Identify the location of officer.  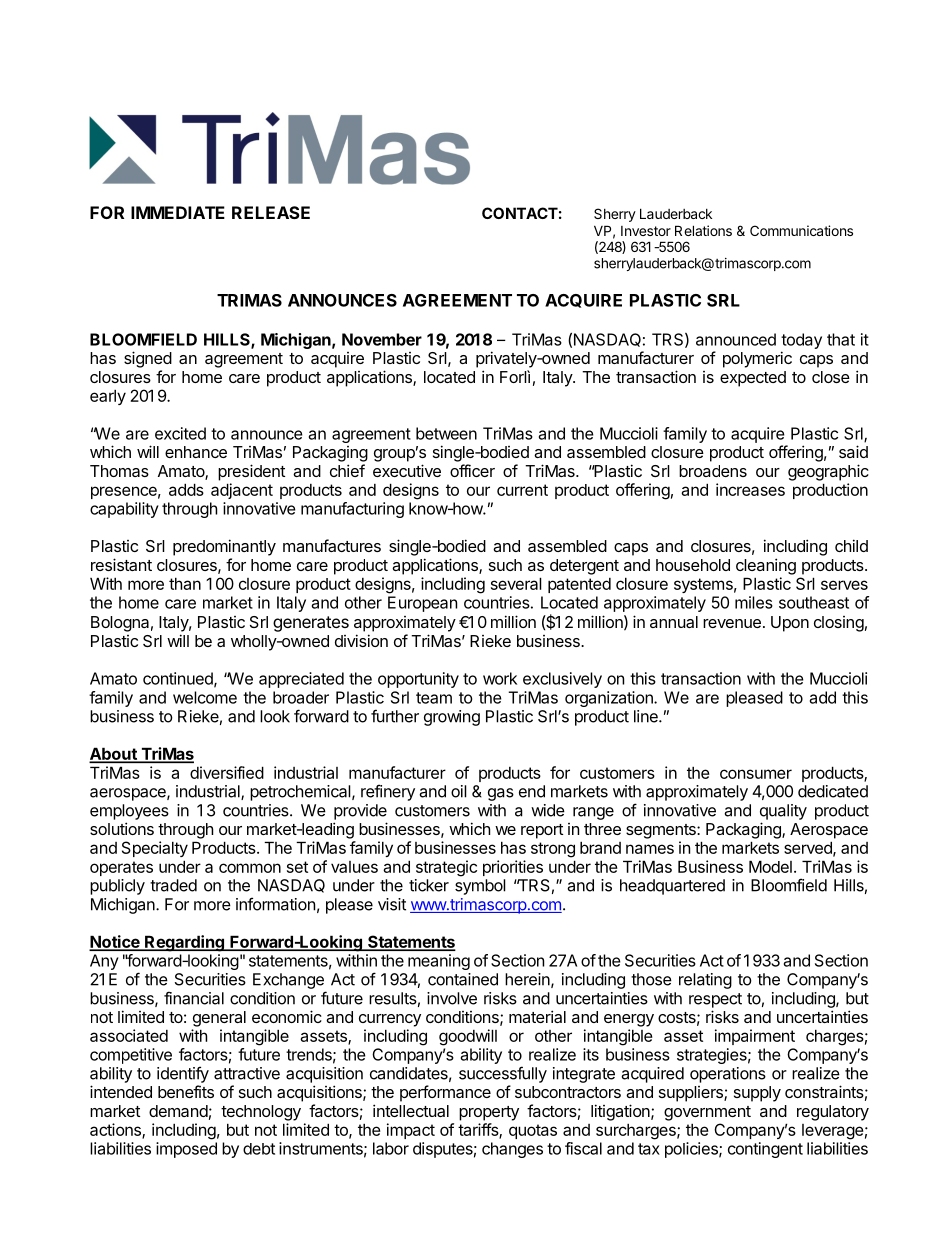
(472, 470).
